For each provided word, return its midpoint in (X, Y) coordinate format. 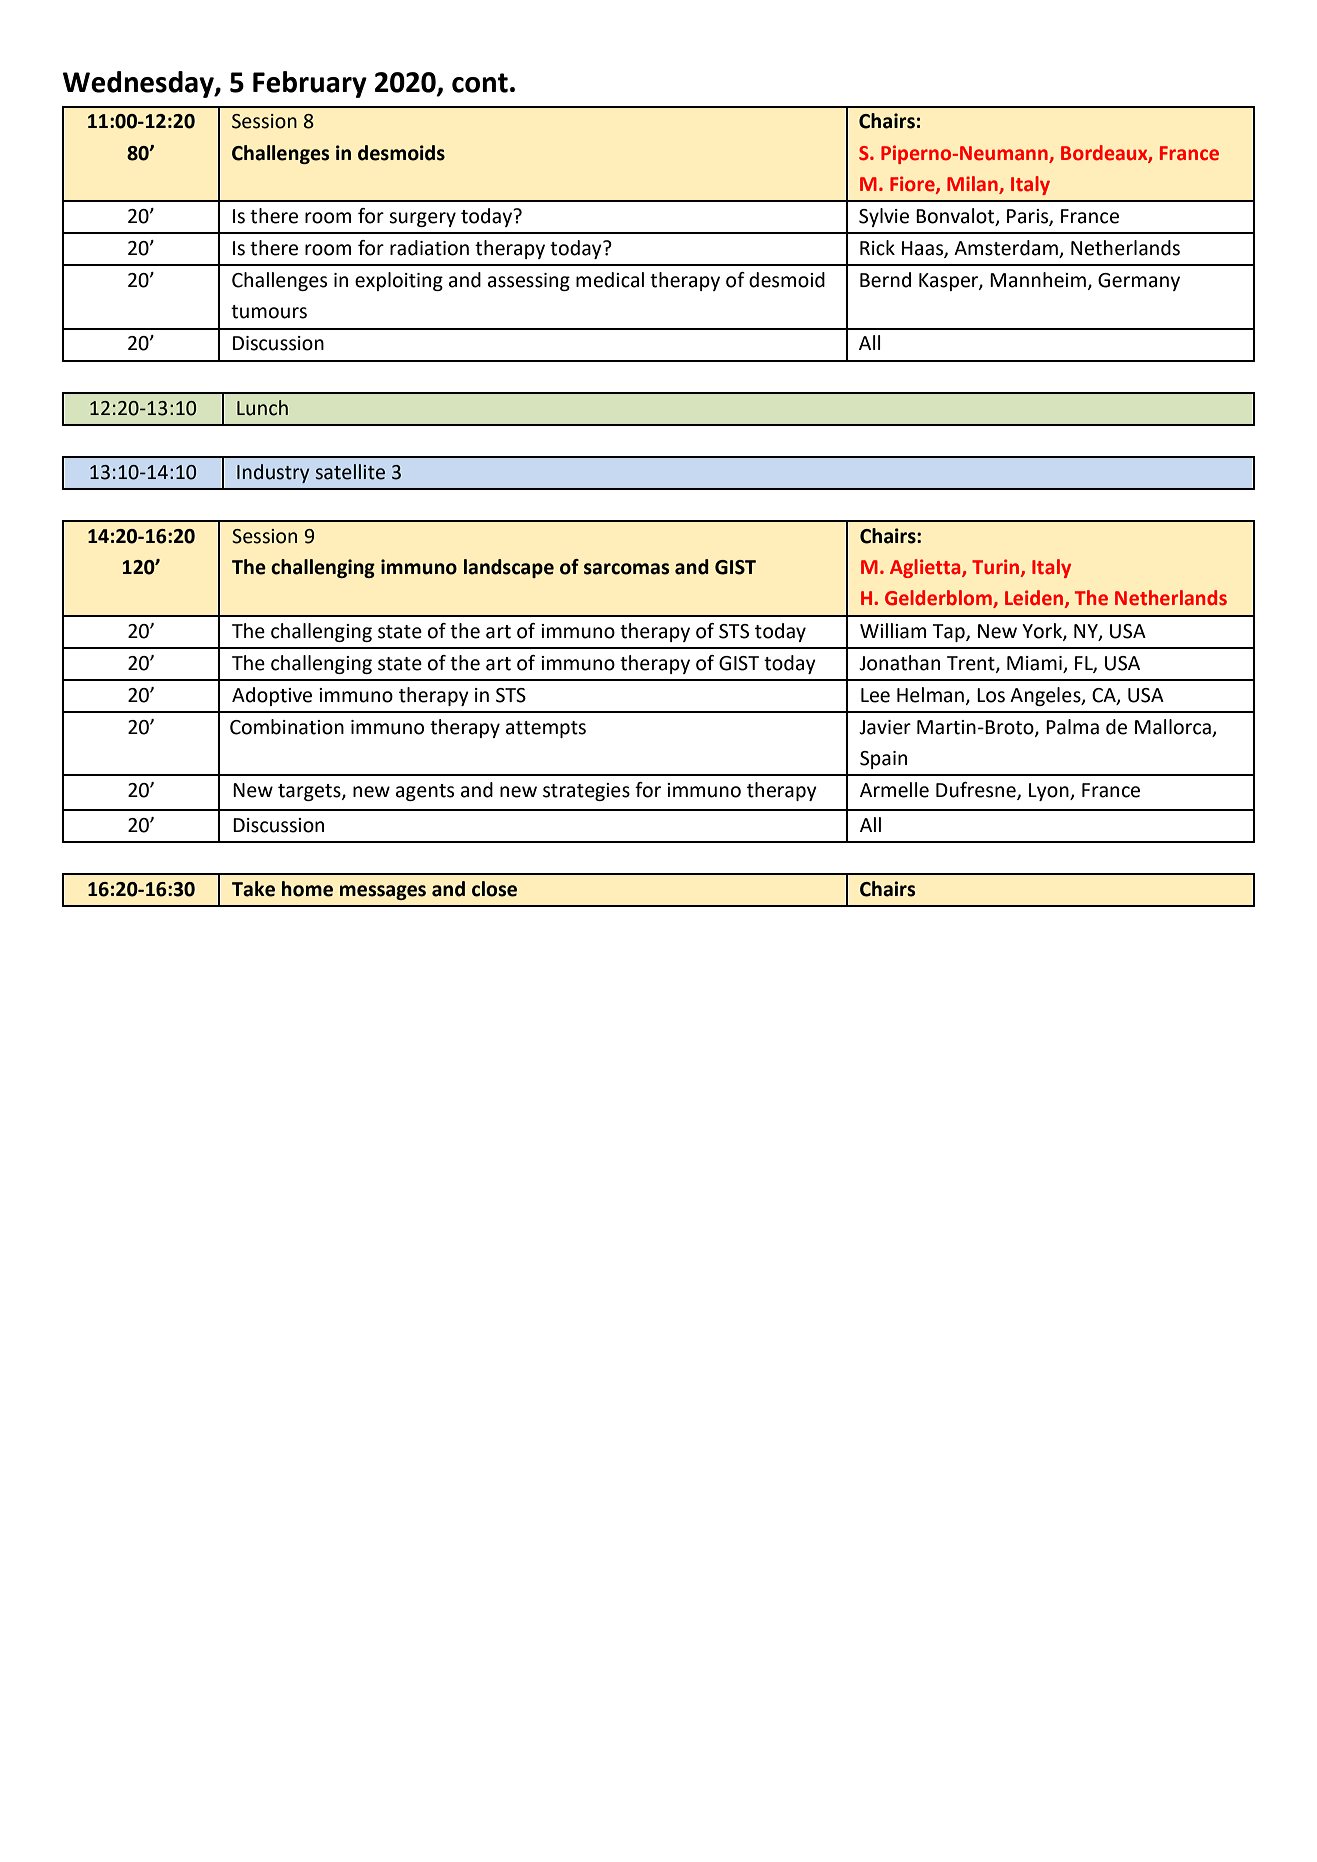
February (310, 84)
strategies (586, 792)
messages (383, 892)
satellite (350, 472)
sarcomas (626, 569)
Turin (997, 568)
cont (480, 83)
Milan (972, 183)
